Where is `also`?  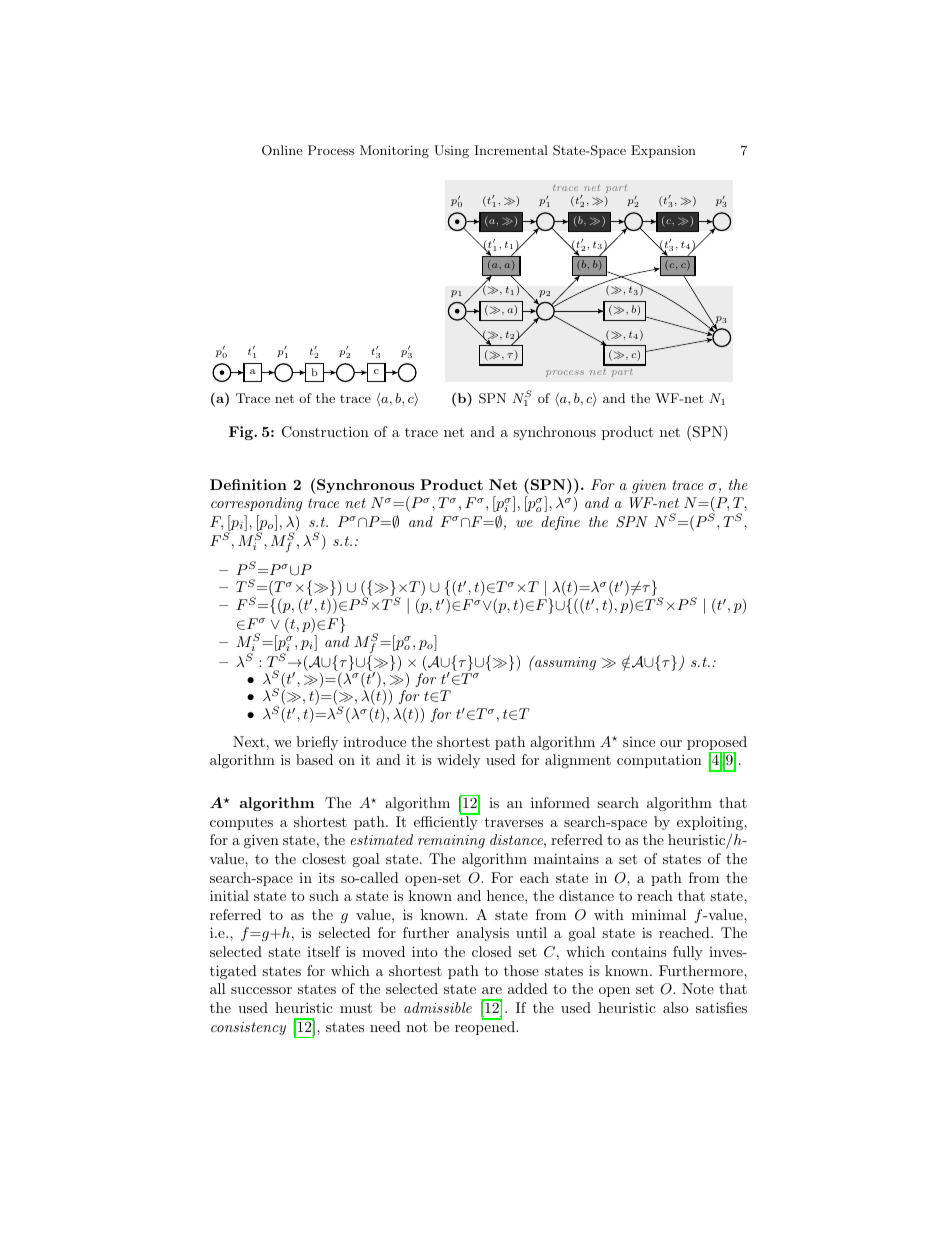 also is located at coordinates (676, 1007).
